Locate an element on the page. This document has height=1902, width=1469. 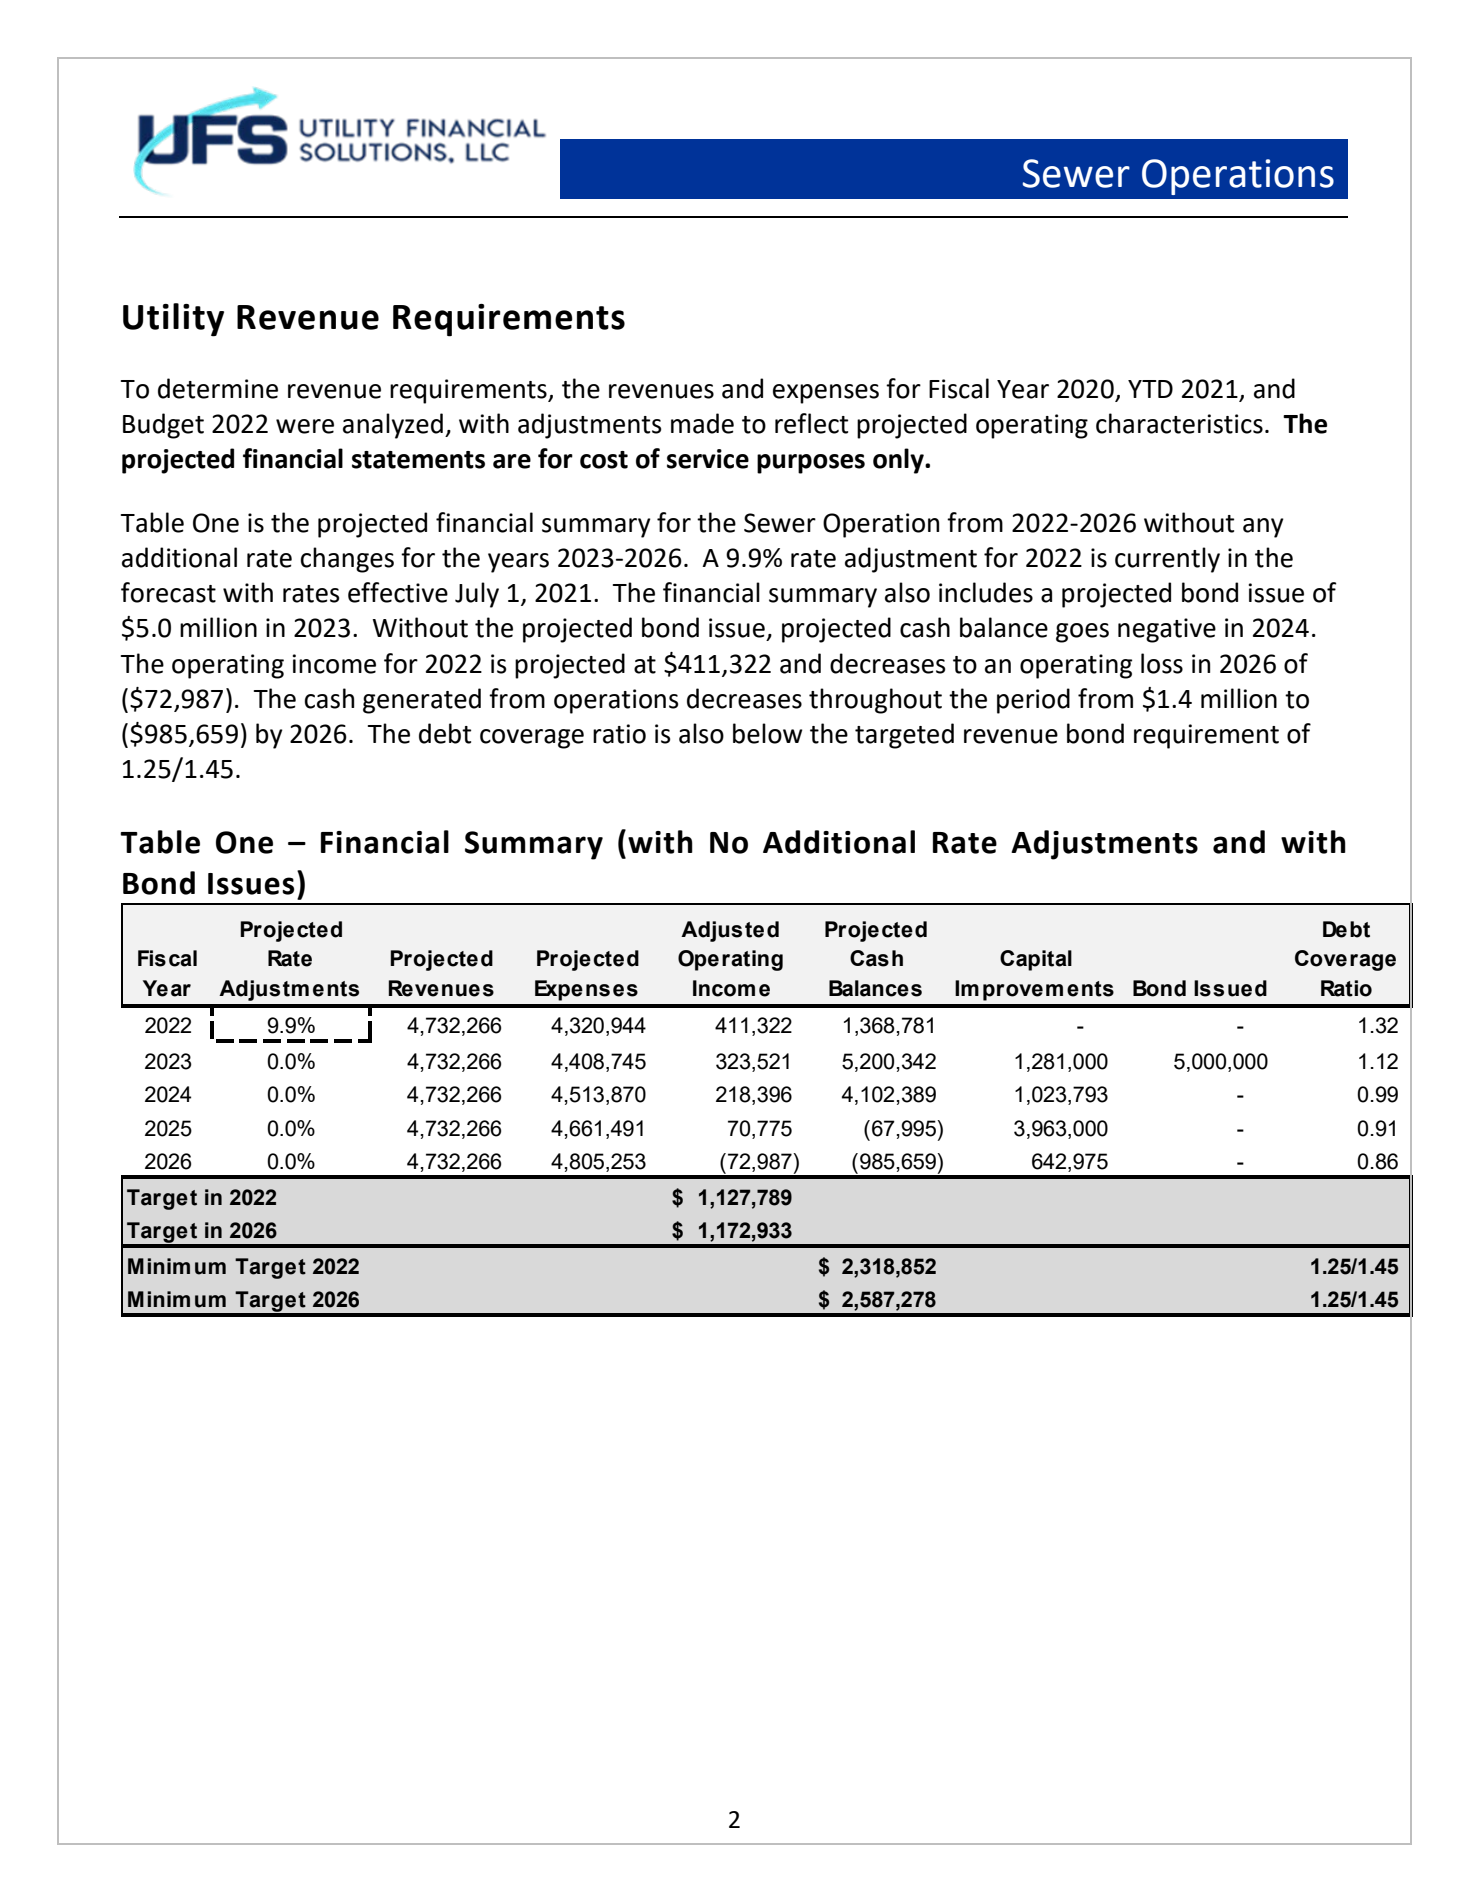
negative is located at coordinates (1167, 630).
